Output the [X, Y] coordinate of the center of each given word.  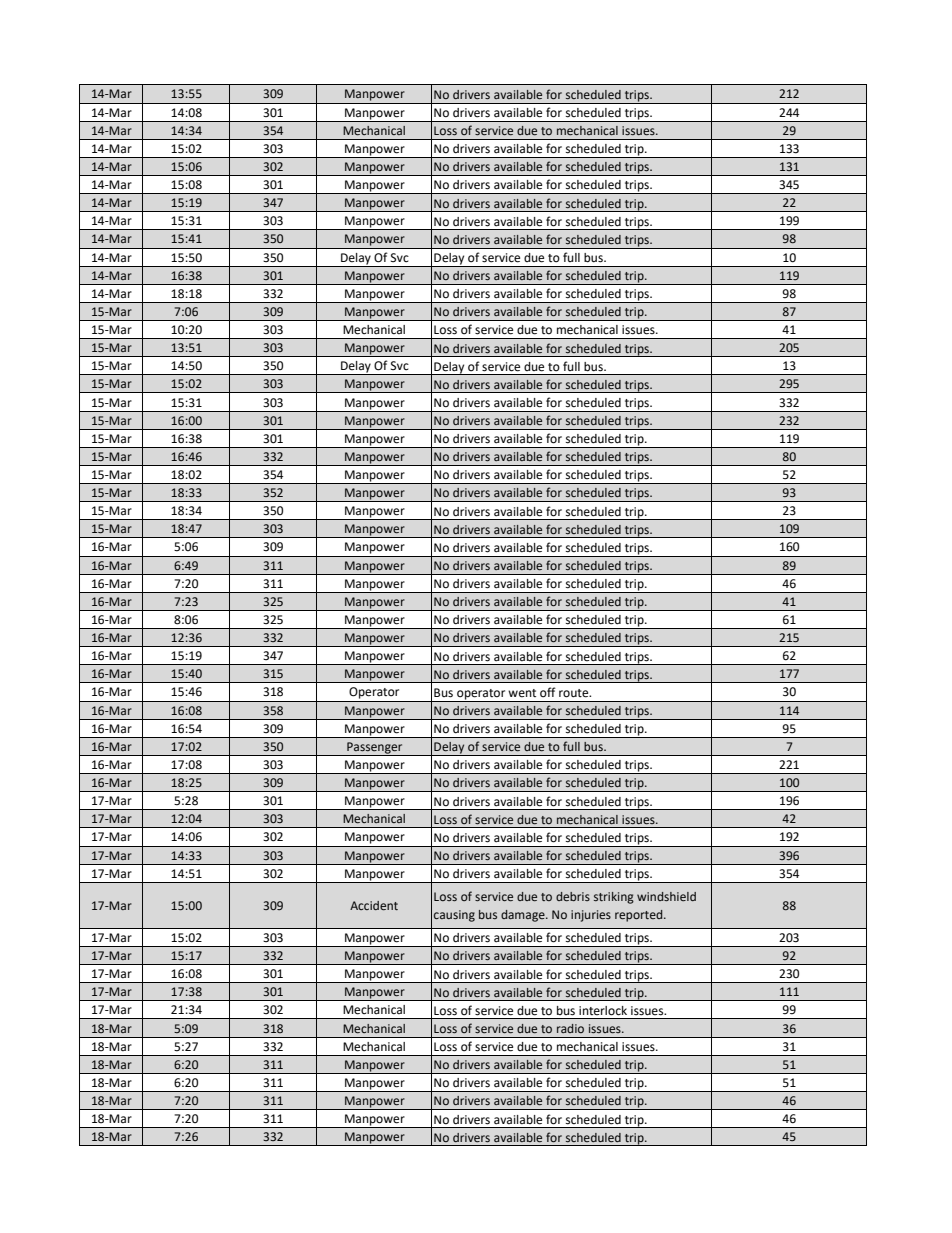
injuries [591, 916]
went [522, 693]
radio [570, 1028]
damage [524, 916]
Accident [374, 905]
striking [614, 898]
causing [454, 916]
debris [573, 896]
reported [640, 916]
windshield [666, 896]
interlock [603, 1011]
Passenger [375, 749]
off [548, 692]
